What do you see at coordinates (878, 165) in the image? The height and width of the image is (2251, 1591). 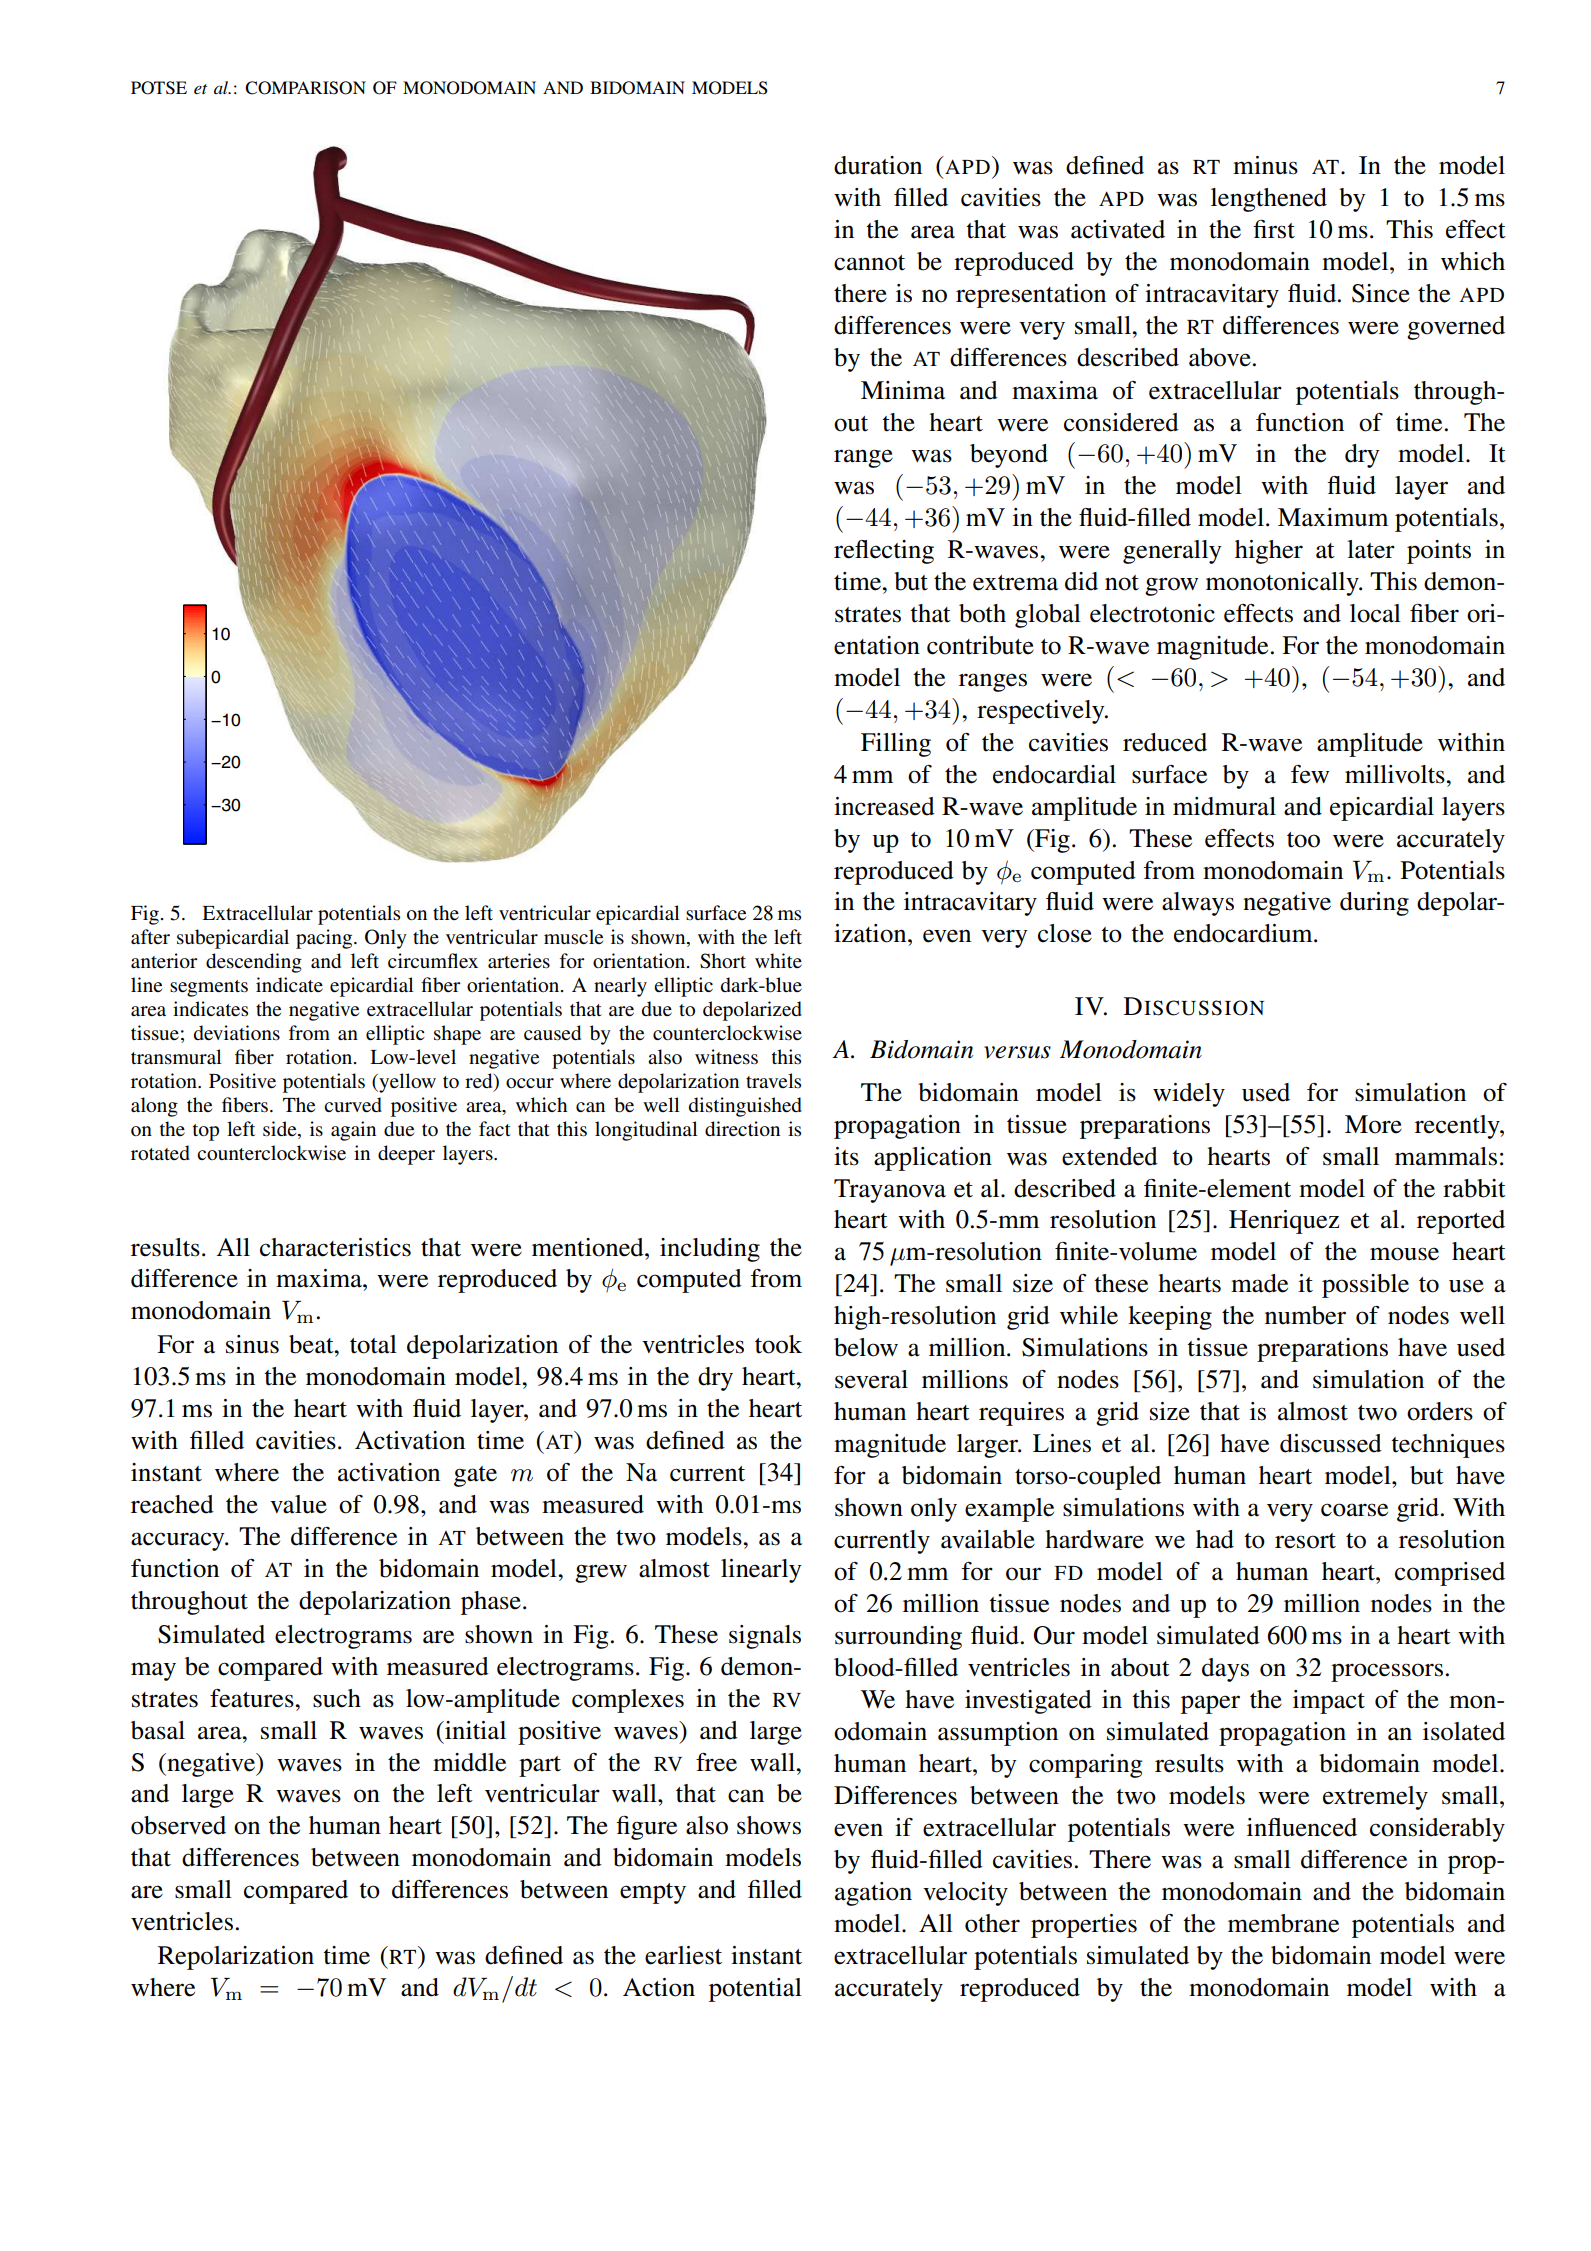 I see `duration` at bounding box center [878, 165].
